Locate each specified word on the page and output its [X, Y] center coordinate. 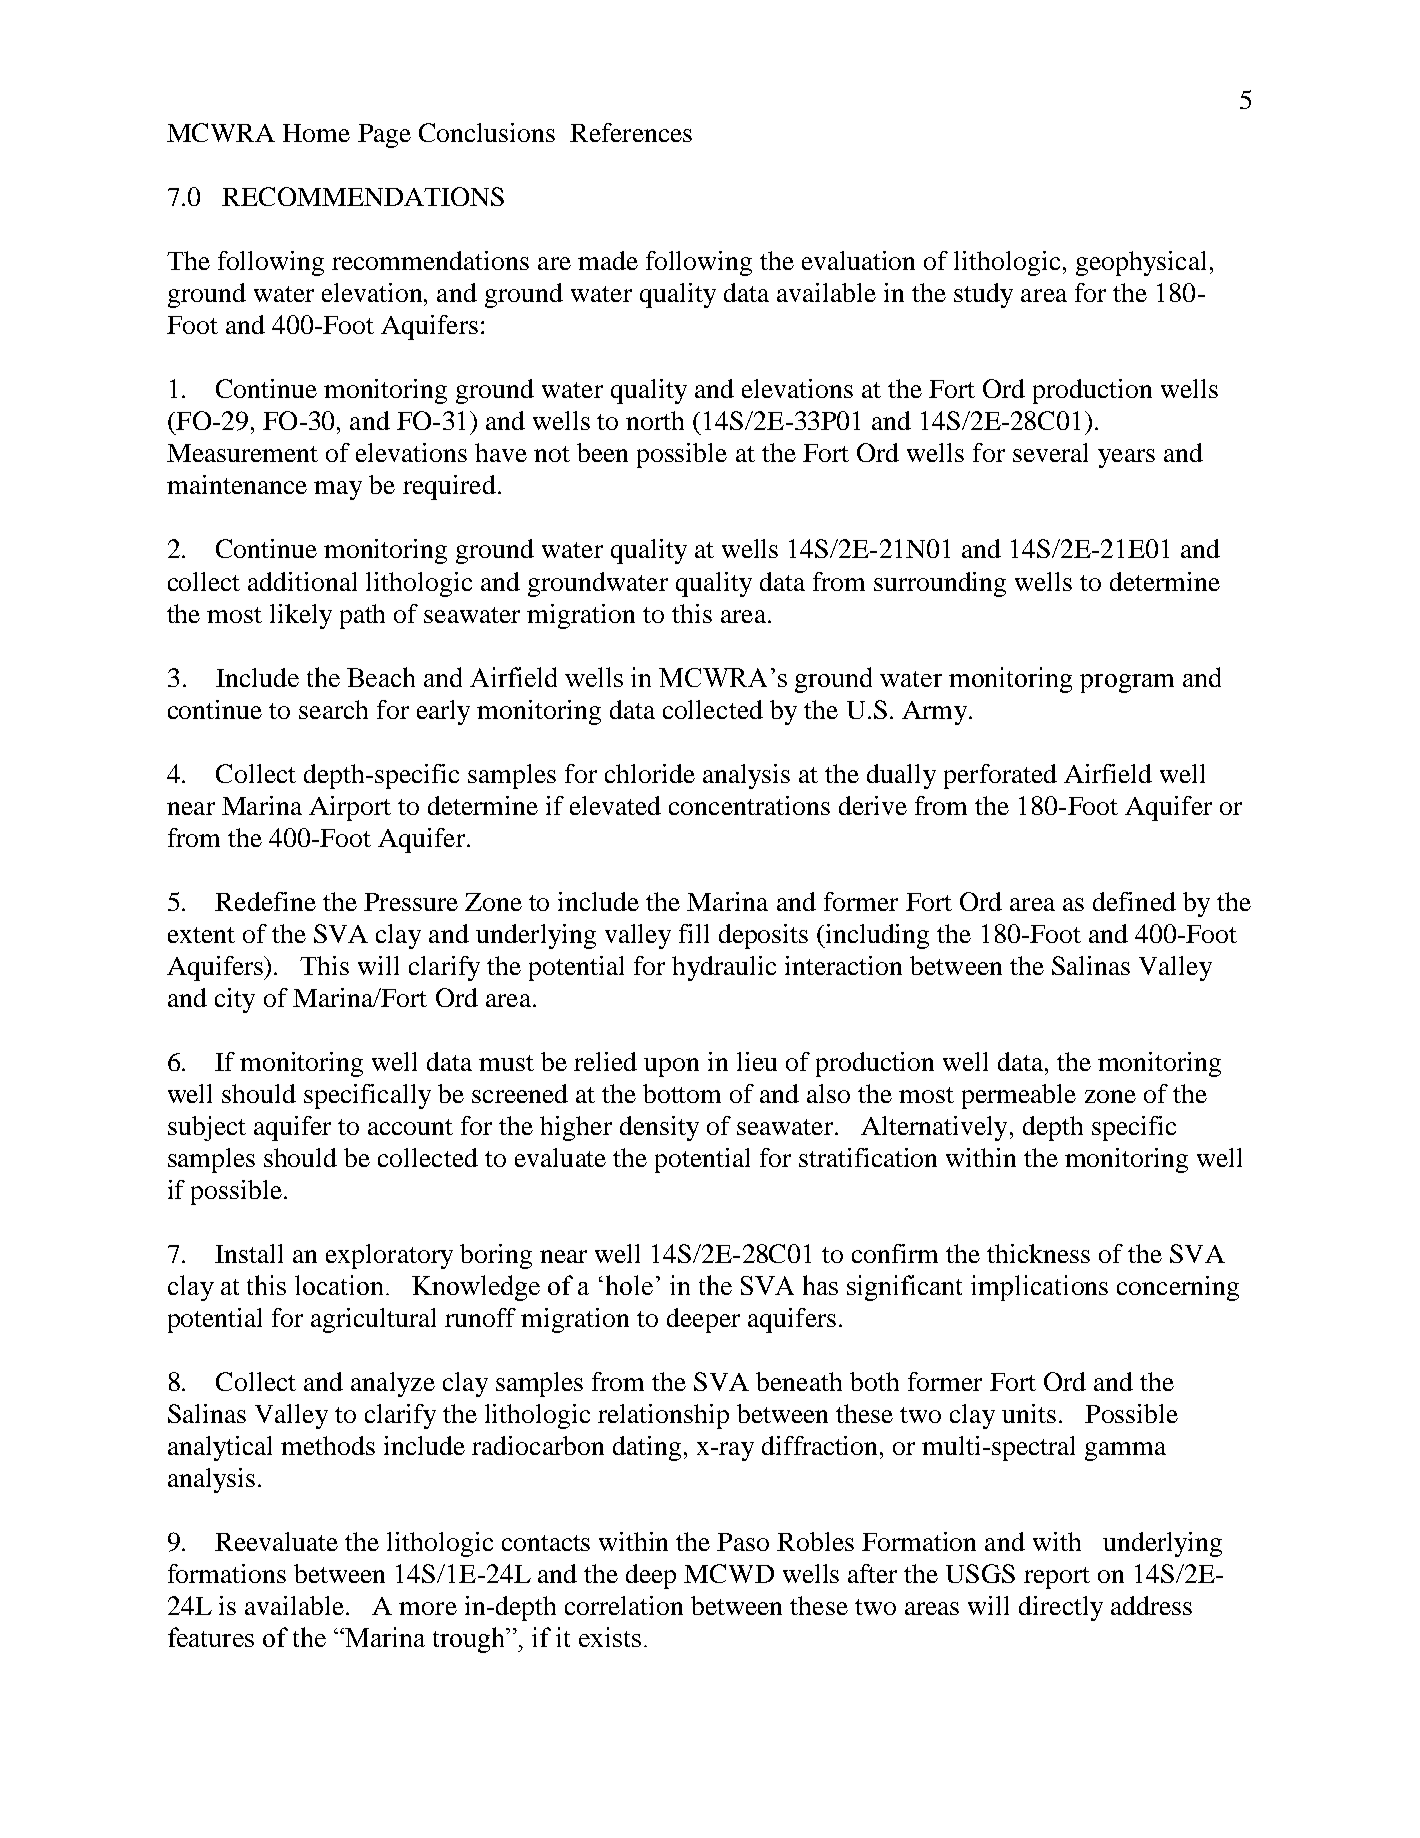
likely [301, 616]
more [428, 1608]
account [410, 1127]
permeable [1019, 1096]
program [1127, 683]
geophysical [1141, 263]
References [631, 132]
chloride [650, 773]
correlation [624, 1605]
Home [316, 133]
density [659, 1128]
